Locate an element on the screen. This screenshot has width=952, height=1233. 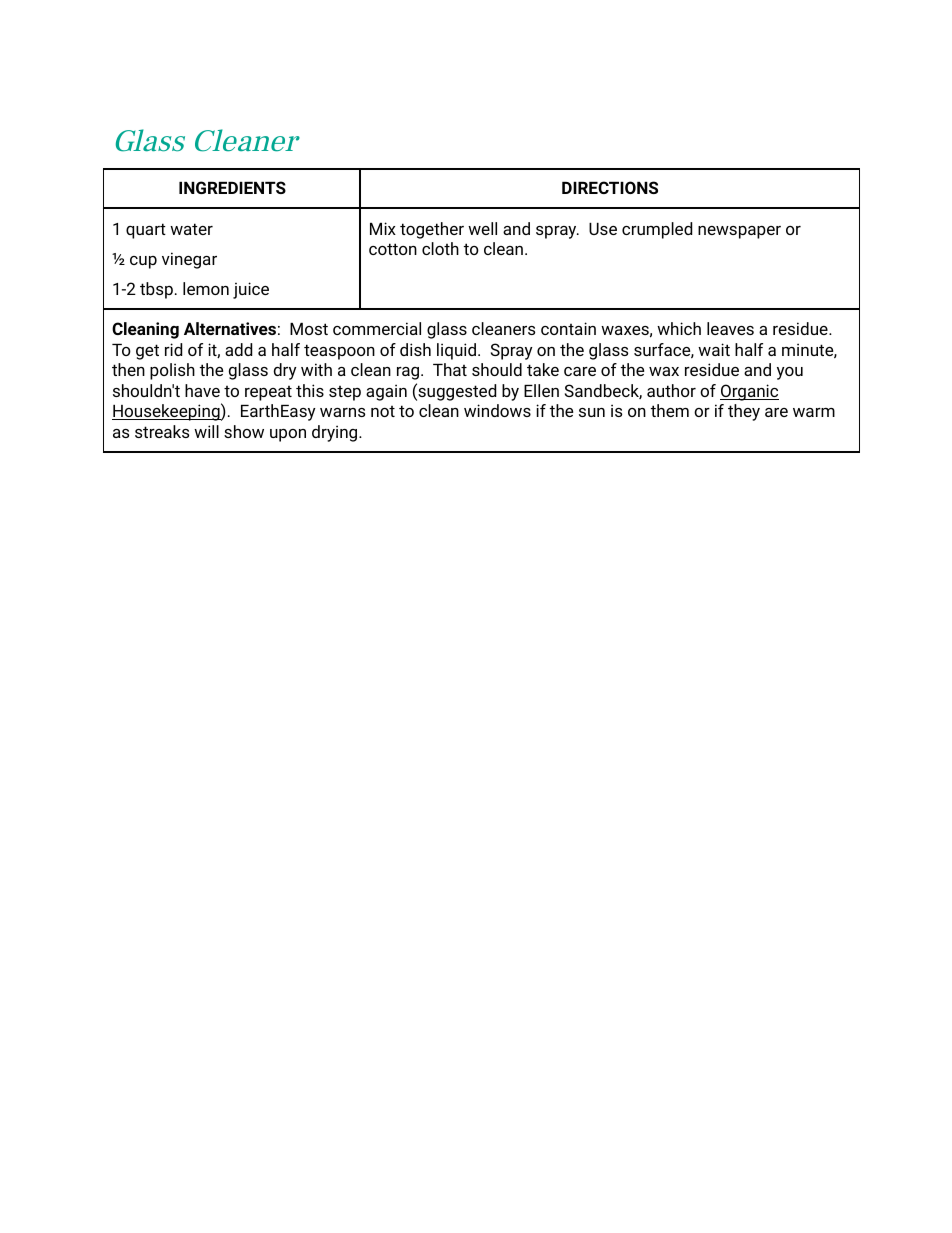
commercial is located at coordinates (377, 328).
